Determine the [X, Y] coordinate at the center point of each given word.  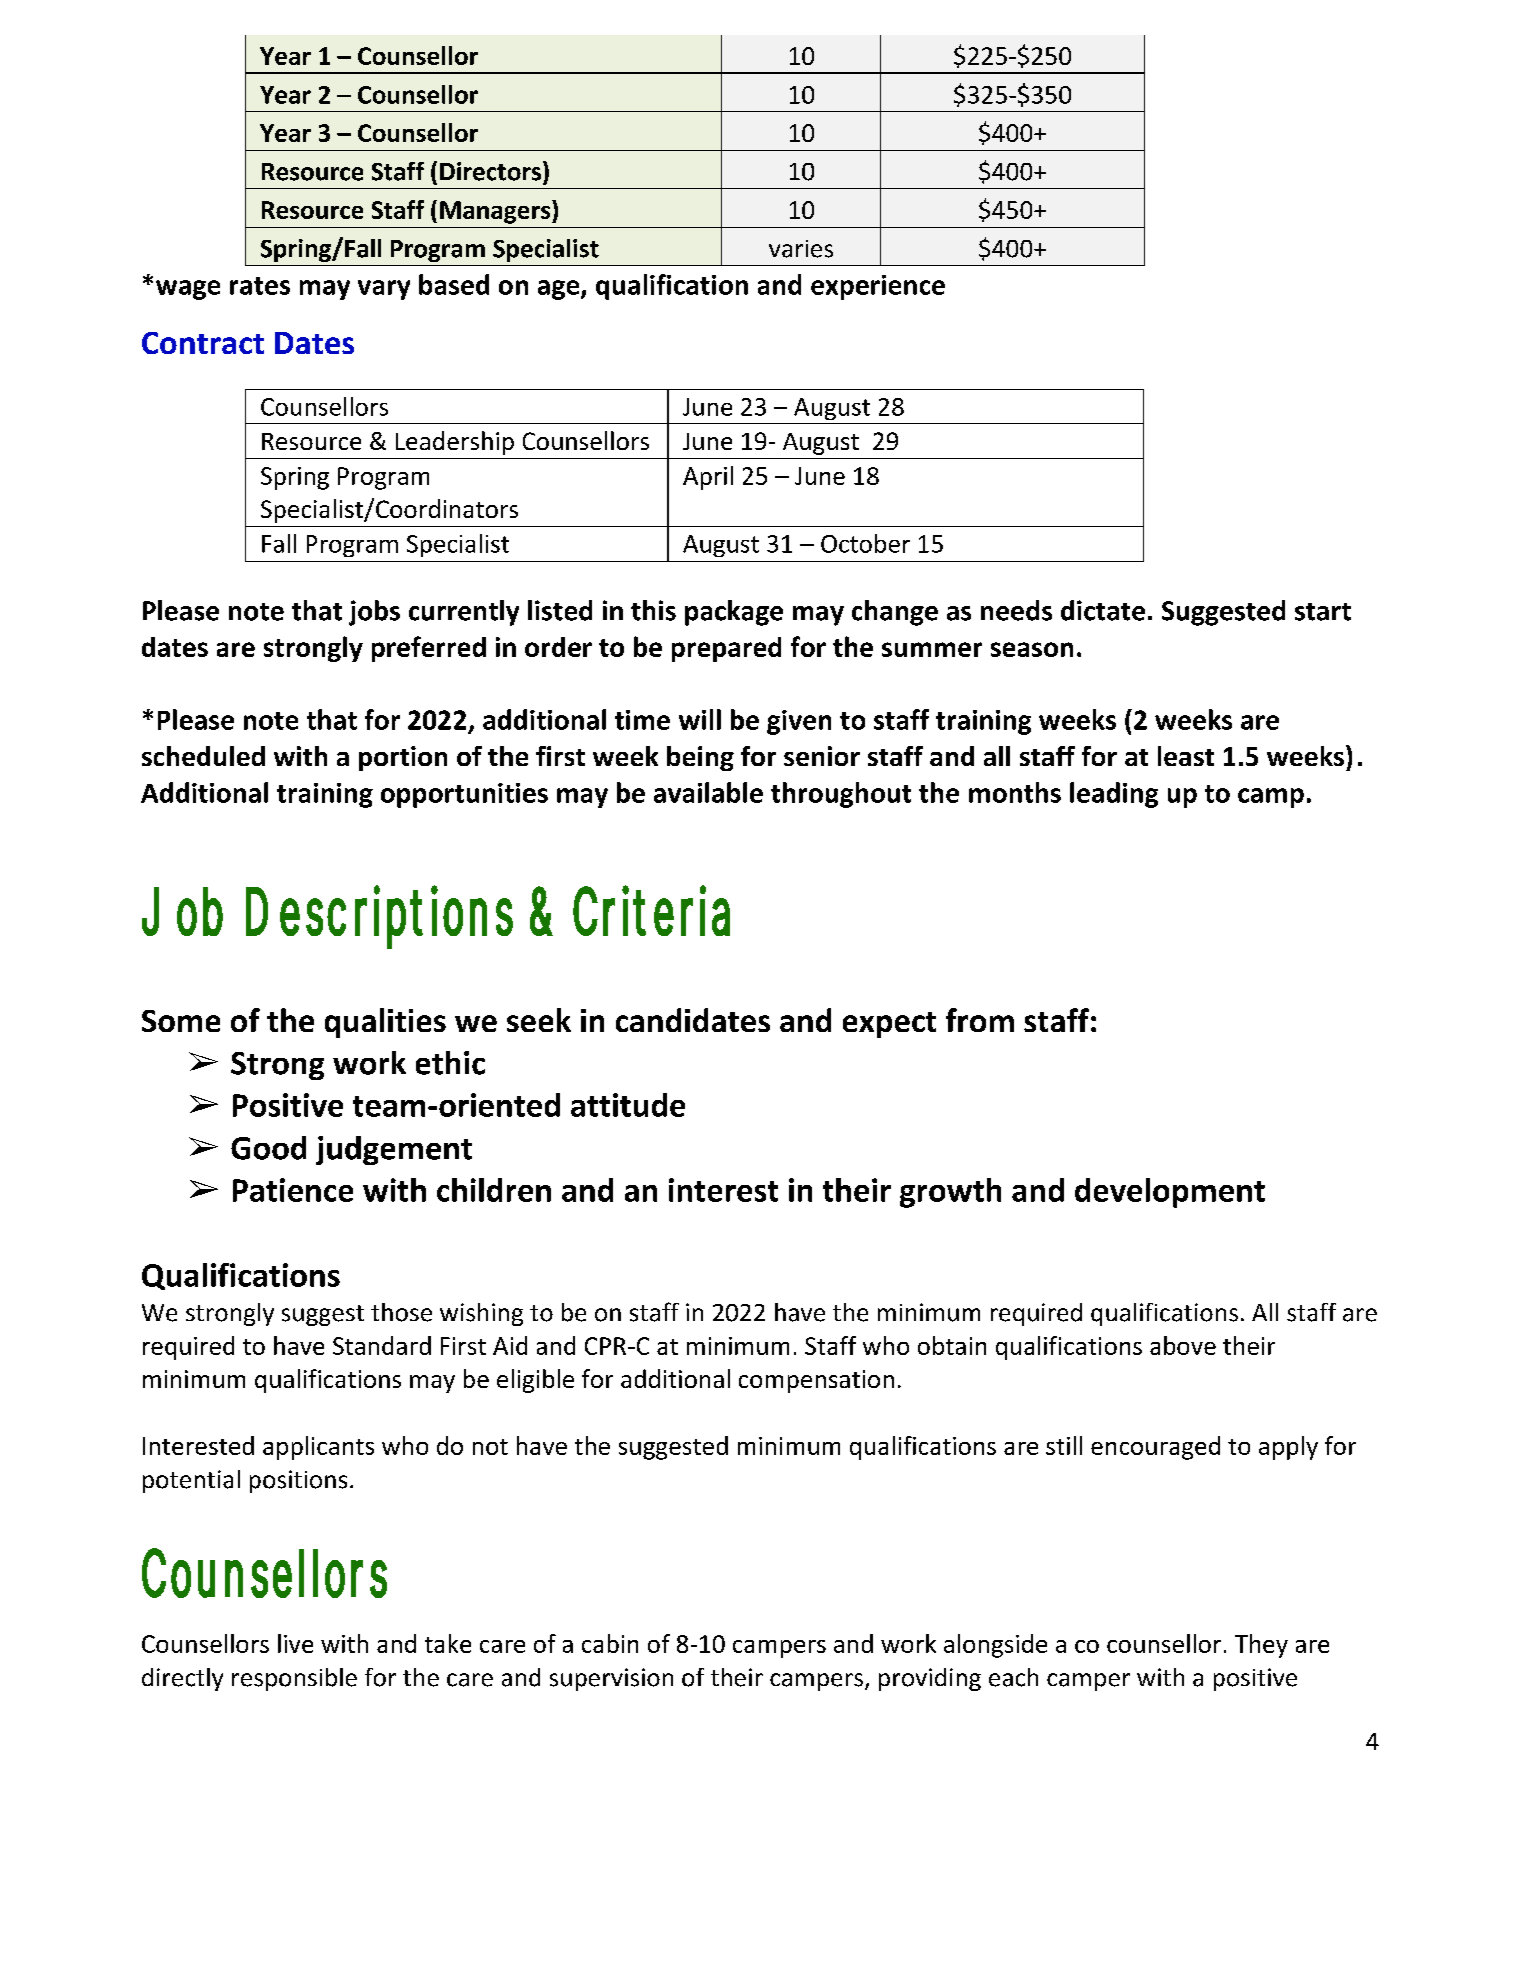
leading [1114, 795]
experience [878, 287]
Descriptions [379, 917]
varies [801, 249]
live [295, 1643]
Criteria [651, 911]
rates [260, 286]
